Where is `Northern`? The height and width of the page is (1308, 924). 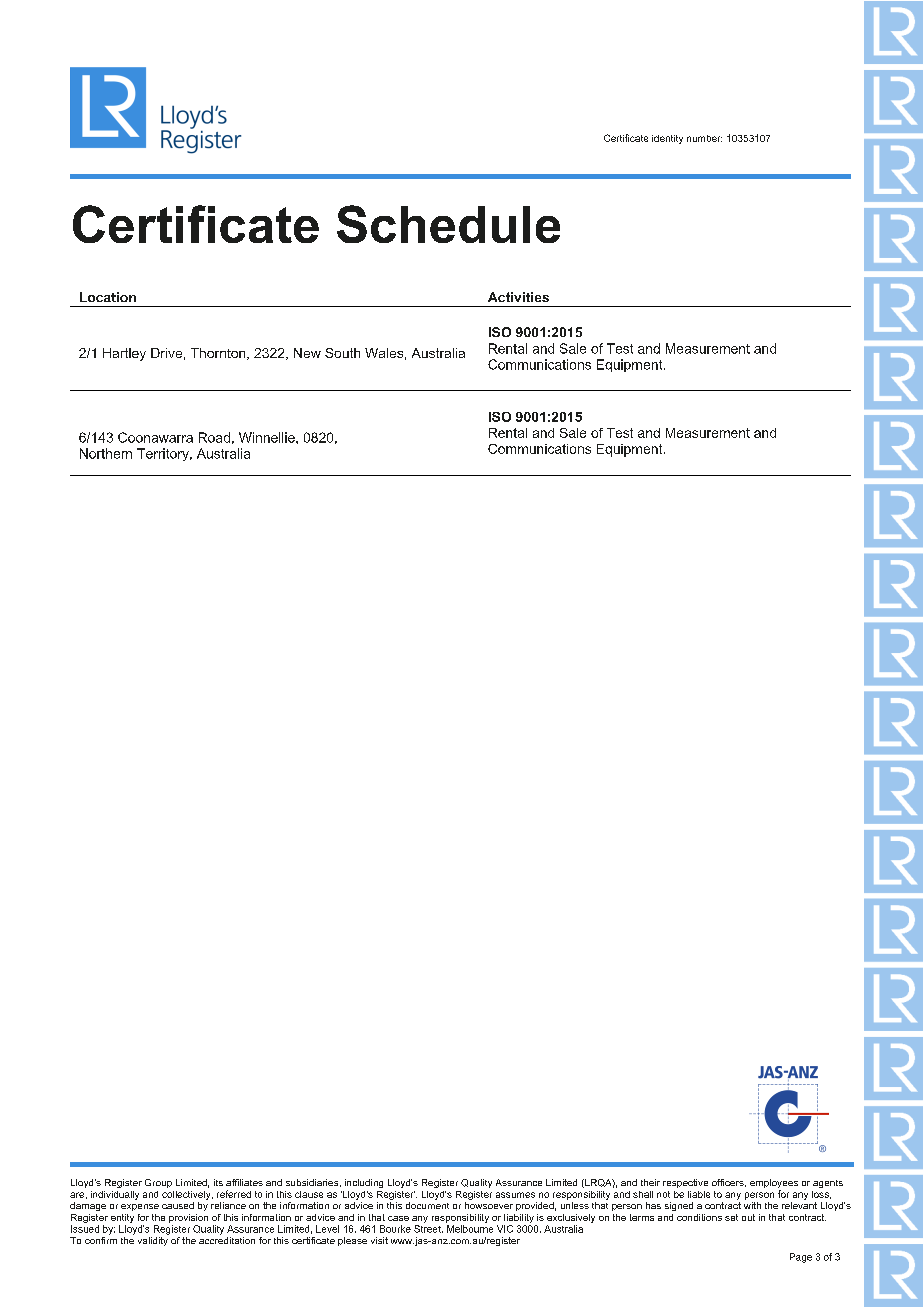 Northern is located at coordinates (106, 453).
